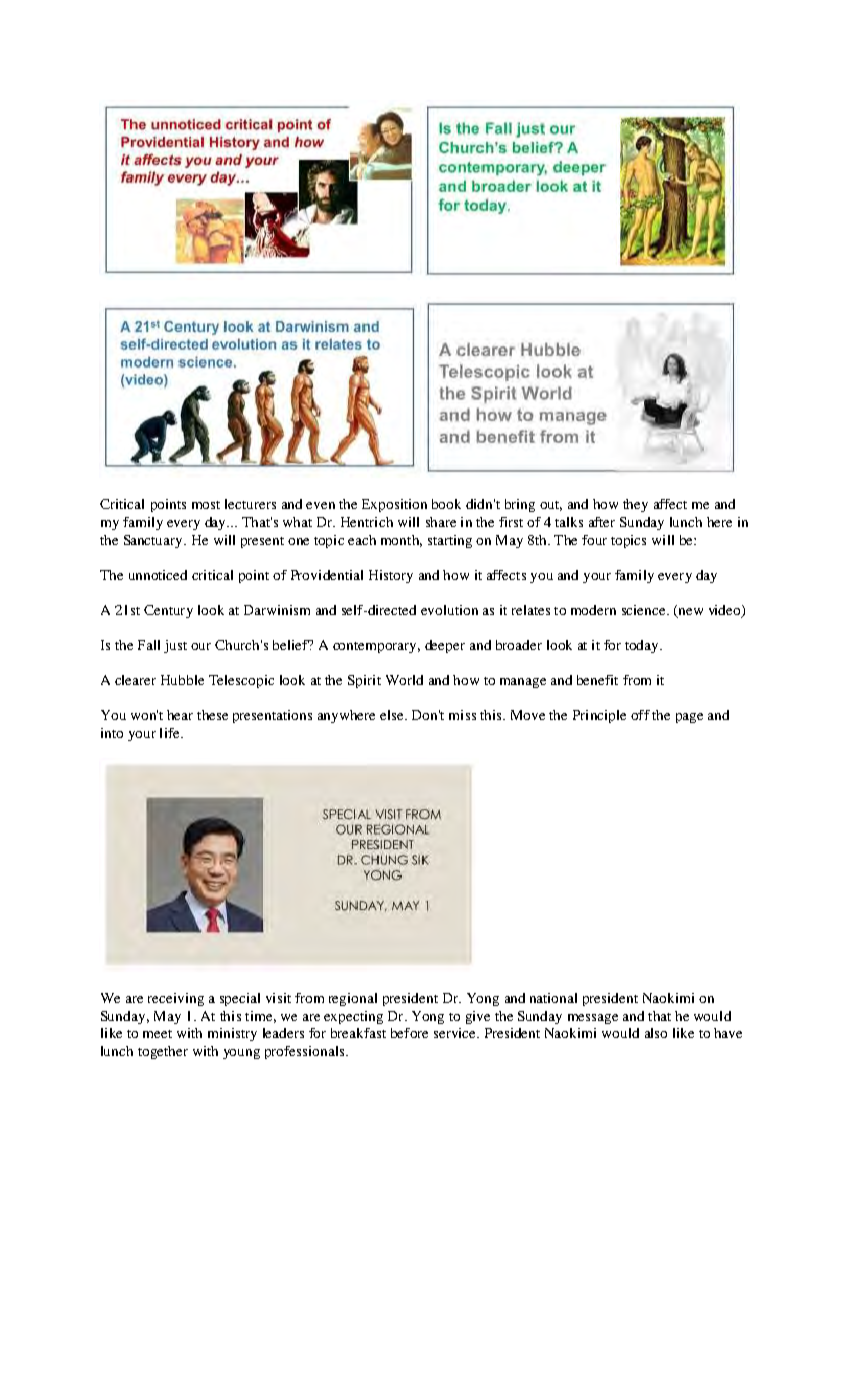 The height and width of the screenshot is (1400, 849). Describe the element at coordinates (445, 646) in the screenshot. I see `deeper` at that location.
